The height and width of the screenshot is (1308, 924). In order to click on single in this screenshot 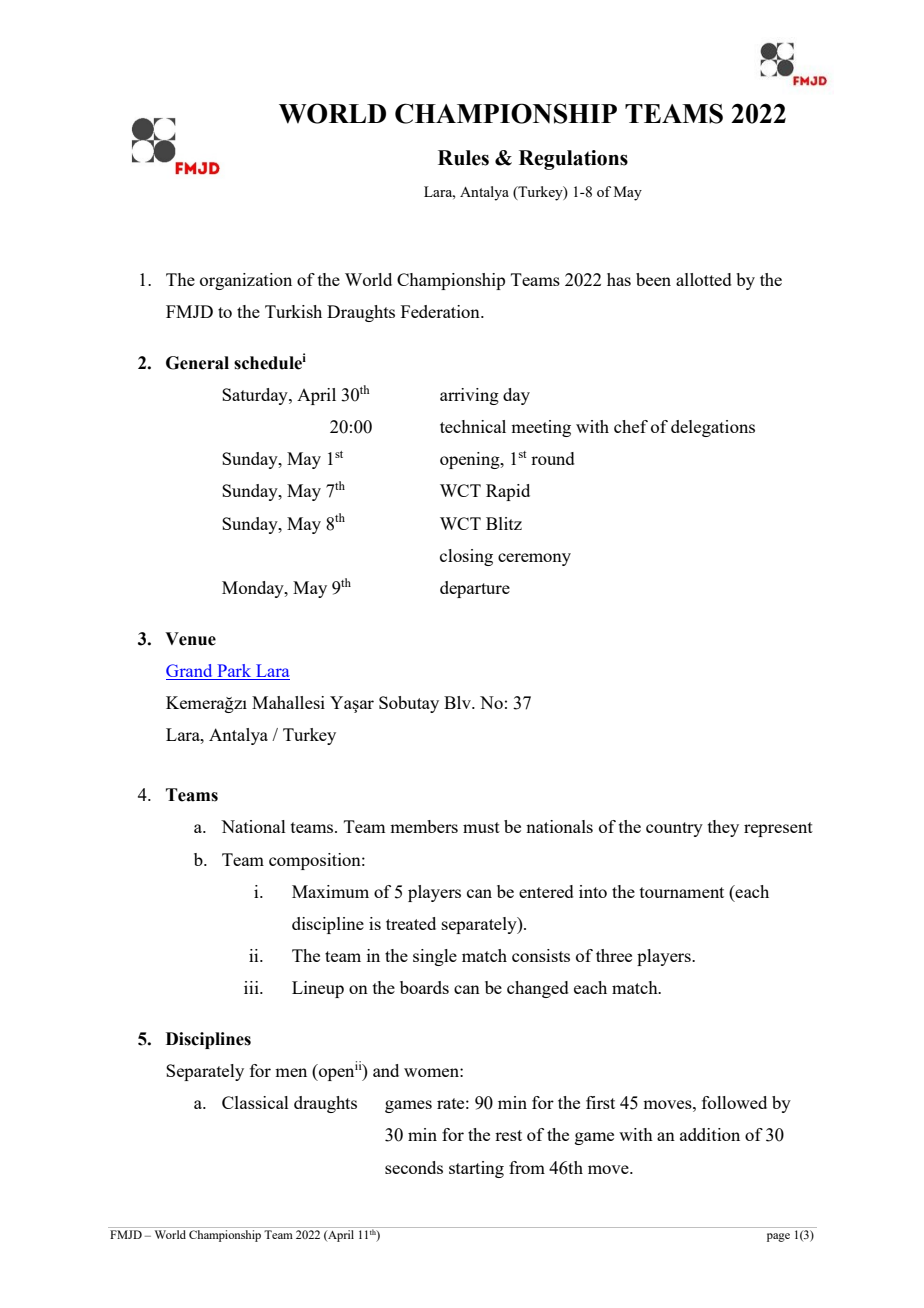, I will do `click(435, 957)`.
